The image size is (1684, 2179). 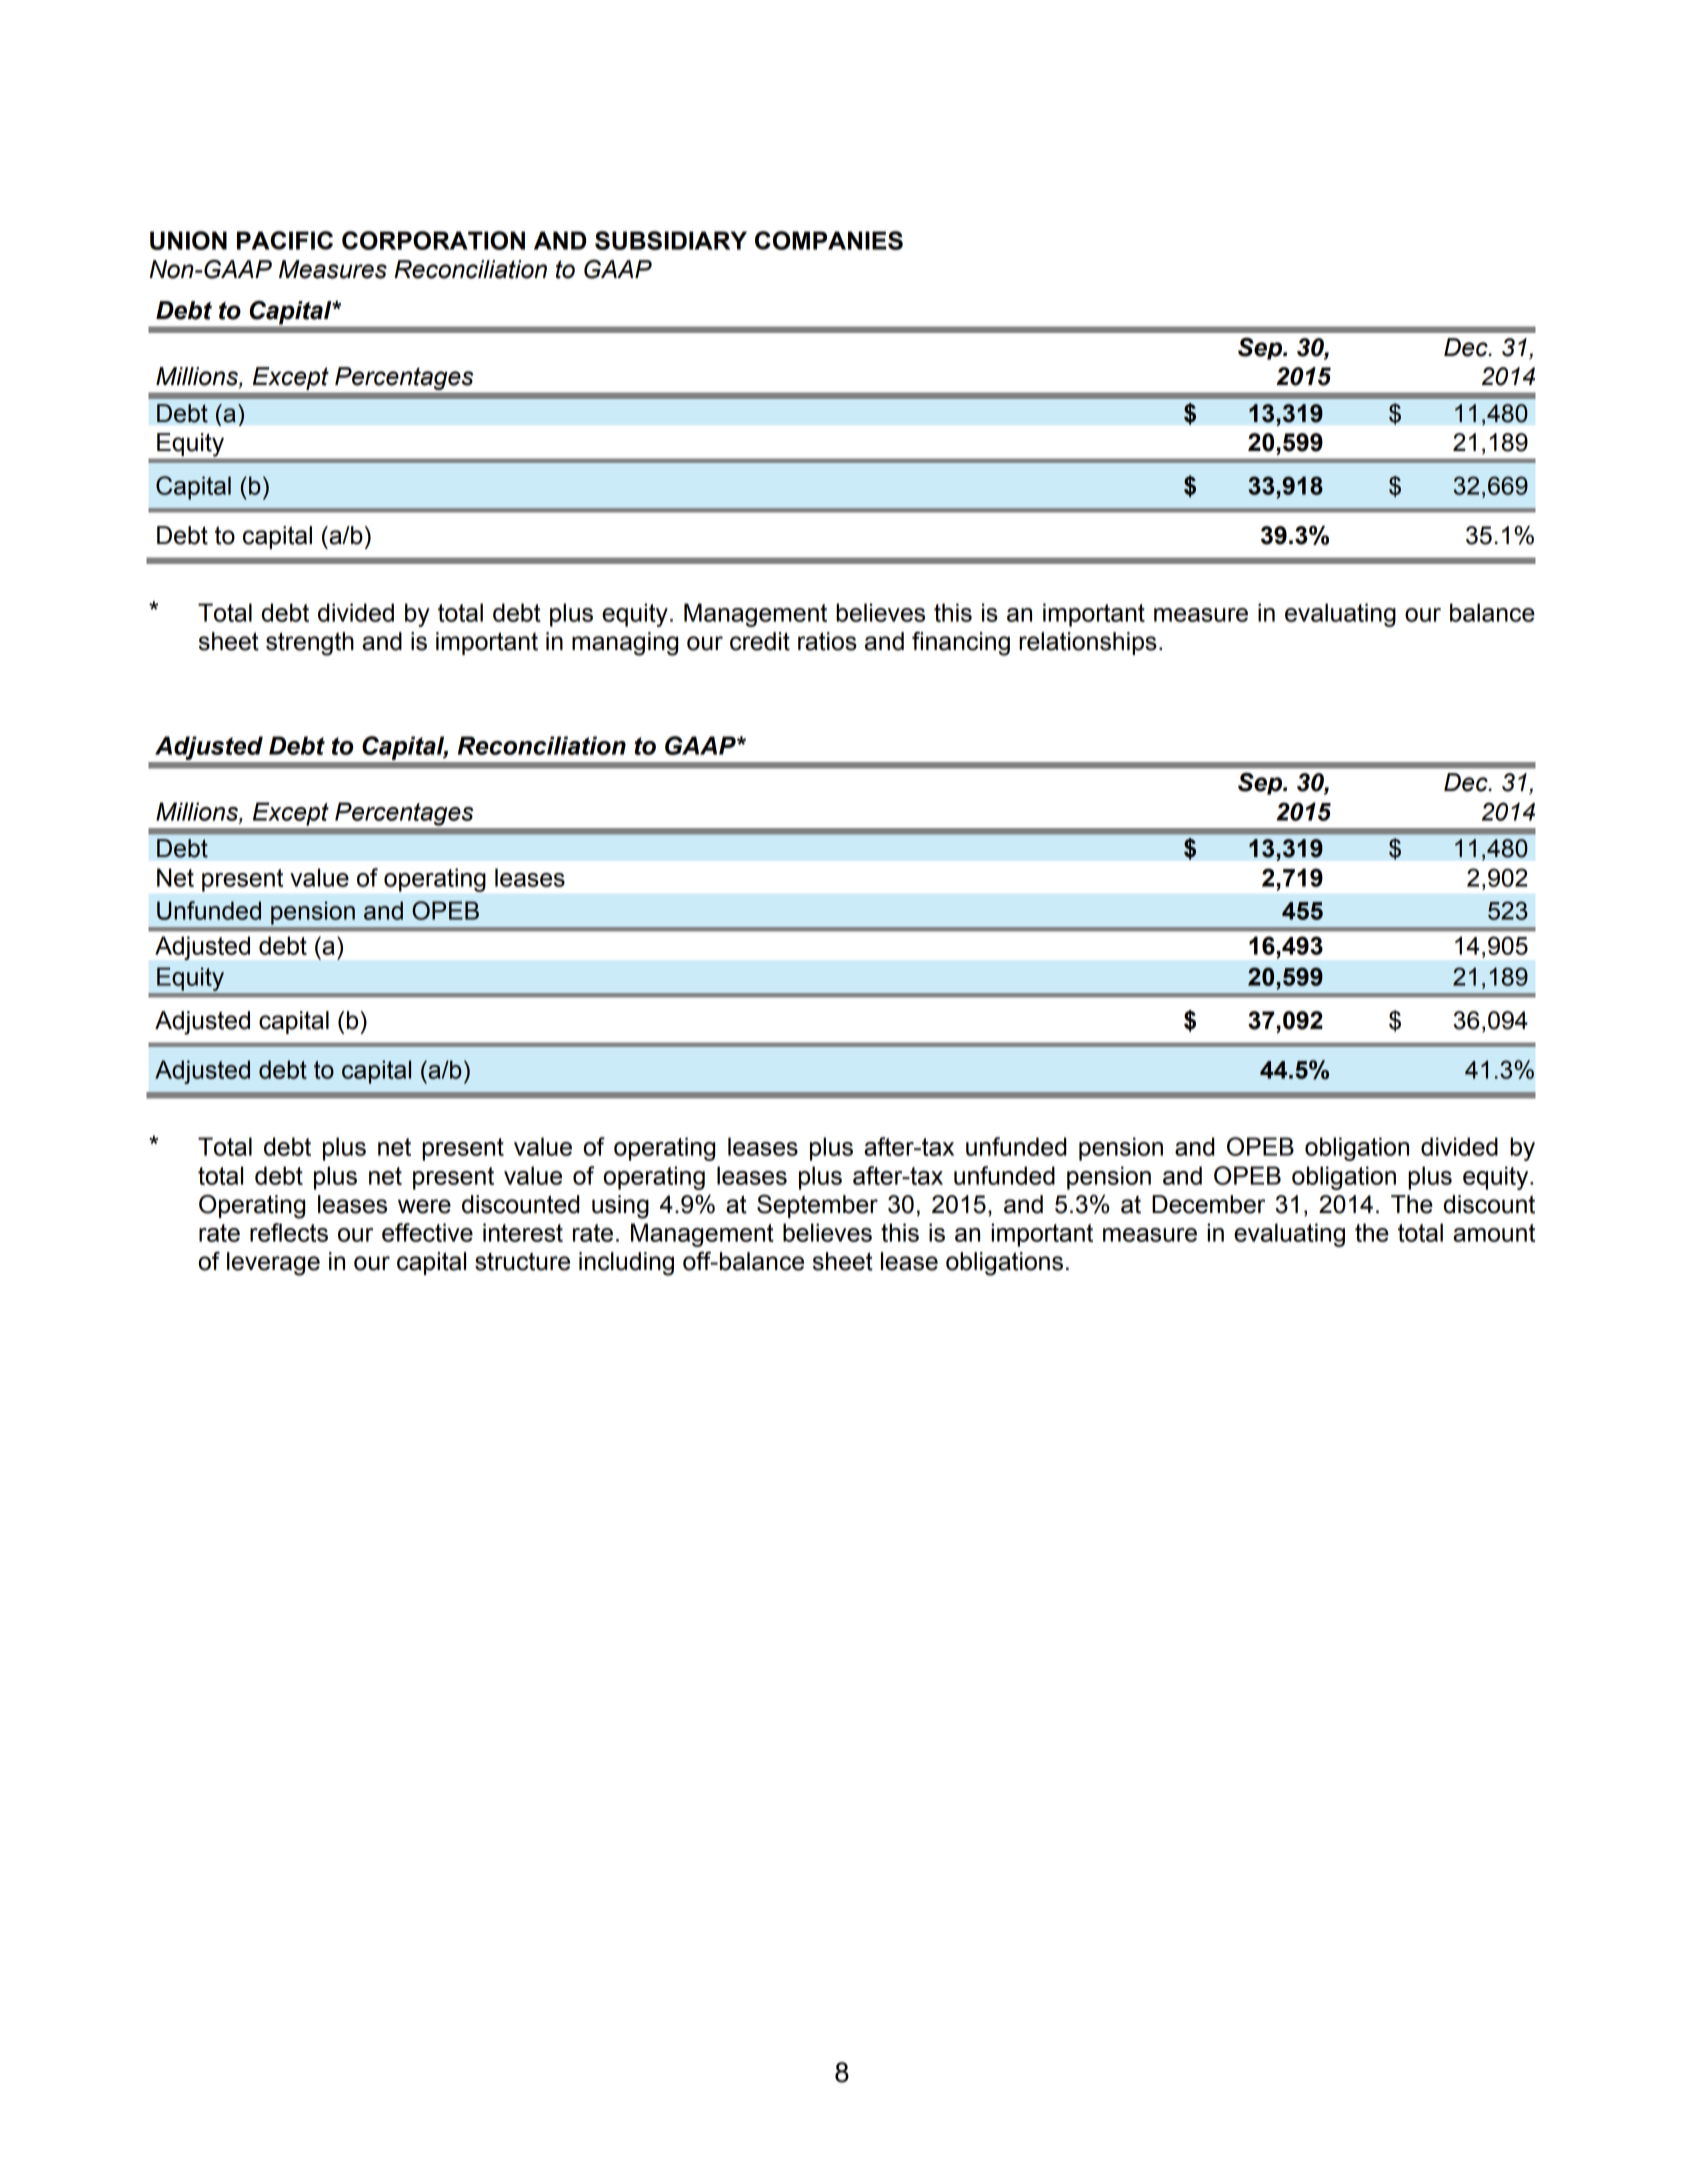 What do you see at coordinates (961, 644) in the image?
I see `financing` at bounding box center [961, 644].
